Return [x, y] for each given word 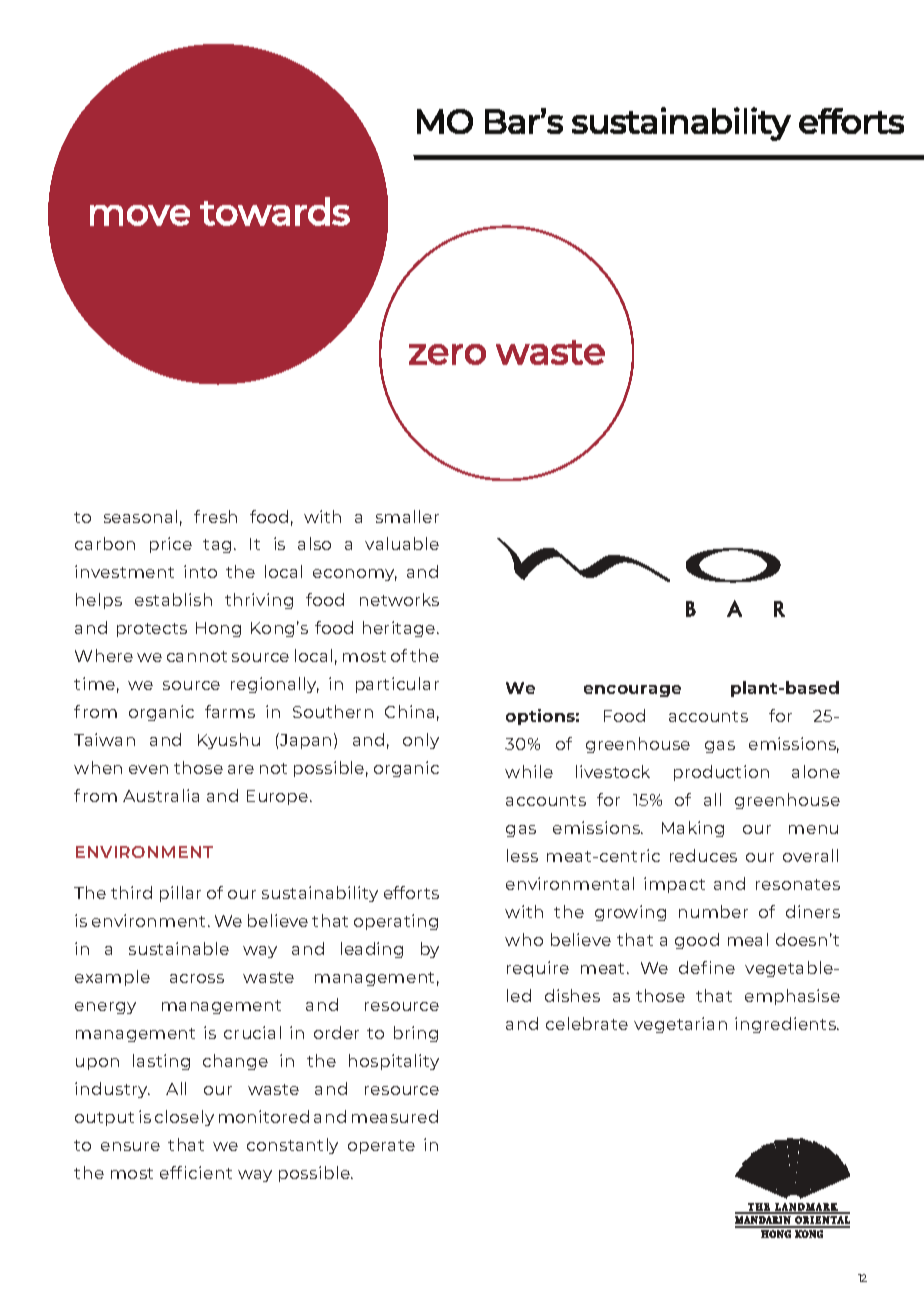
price [171, 545]
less [522, 855]
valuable [402, 543]
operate [381, 1147]
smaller [407, 516]
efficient [196, 1172]
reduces [703, 855]
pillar [180, 894]
